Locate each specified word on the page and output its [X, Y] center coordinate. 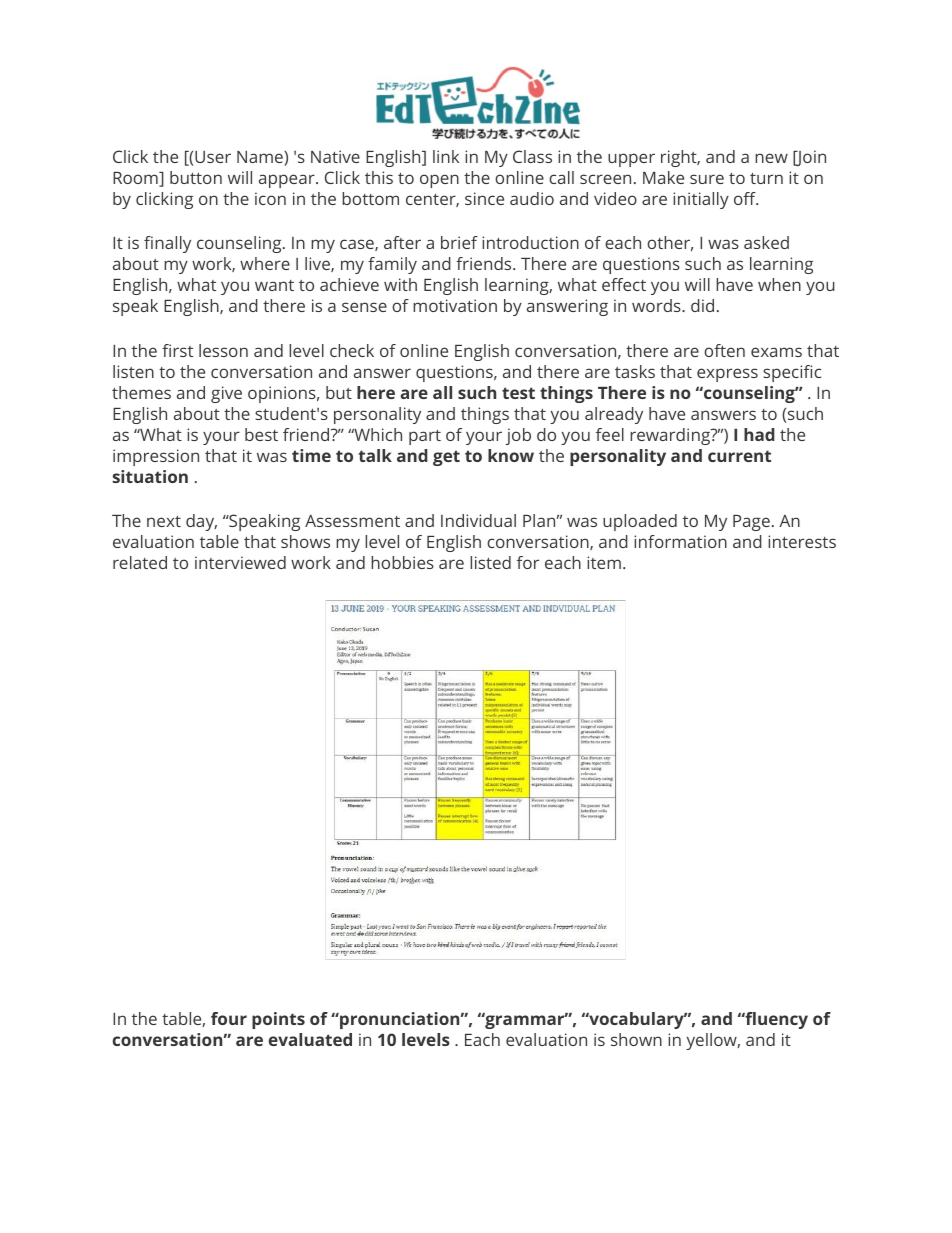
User [213, 157]
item [604, 562]
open [439, 181]
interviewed [240, 562]
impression [156, 457]
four [229, 1018]
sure [707, 179]
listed [490, 562]
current [739, 456]
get [446, 458]
